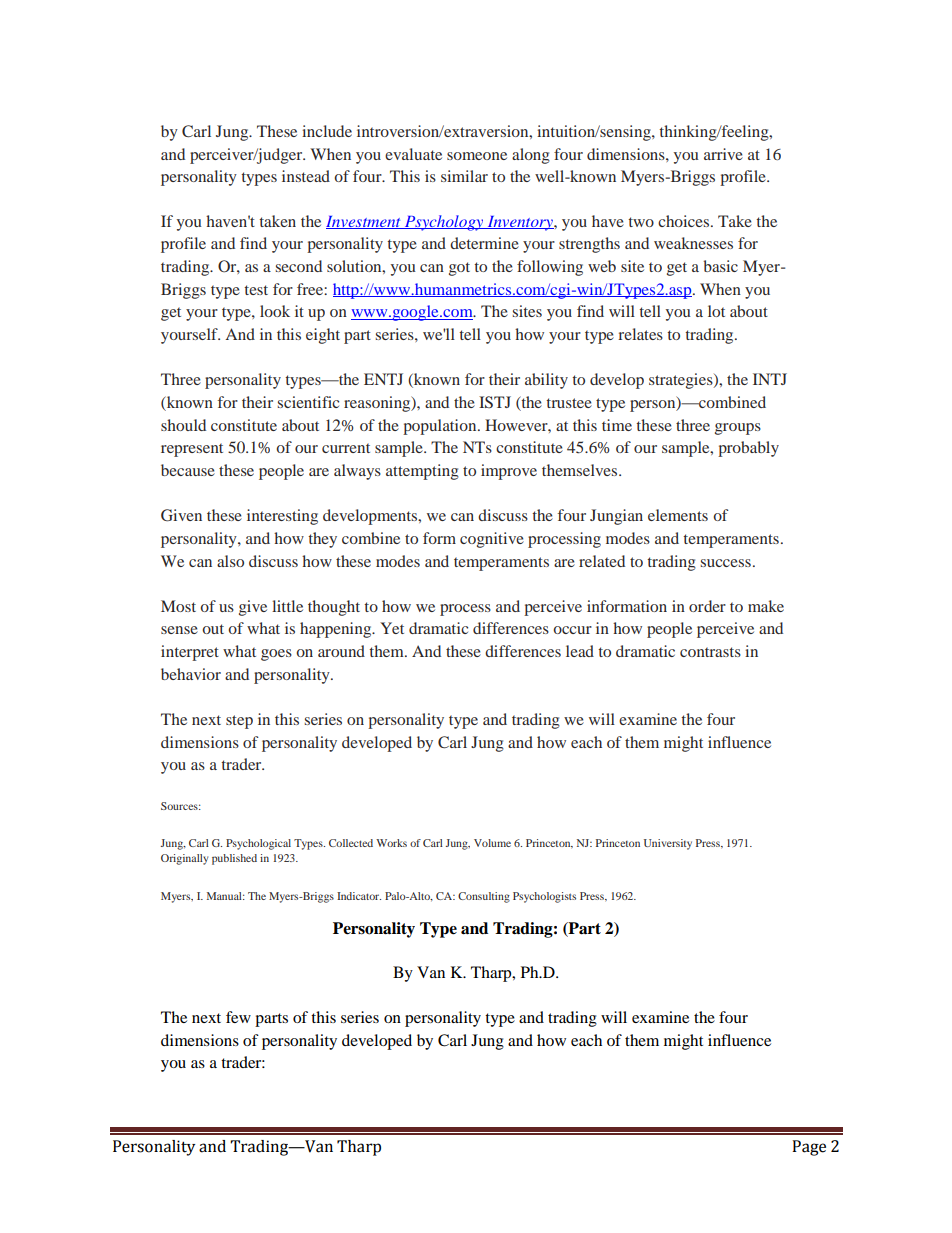 The height and width of the image is (1233, 952). I want to click on someone, so click(477, 156).
